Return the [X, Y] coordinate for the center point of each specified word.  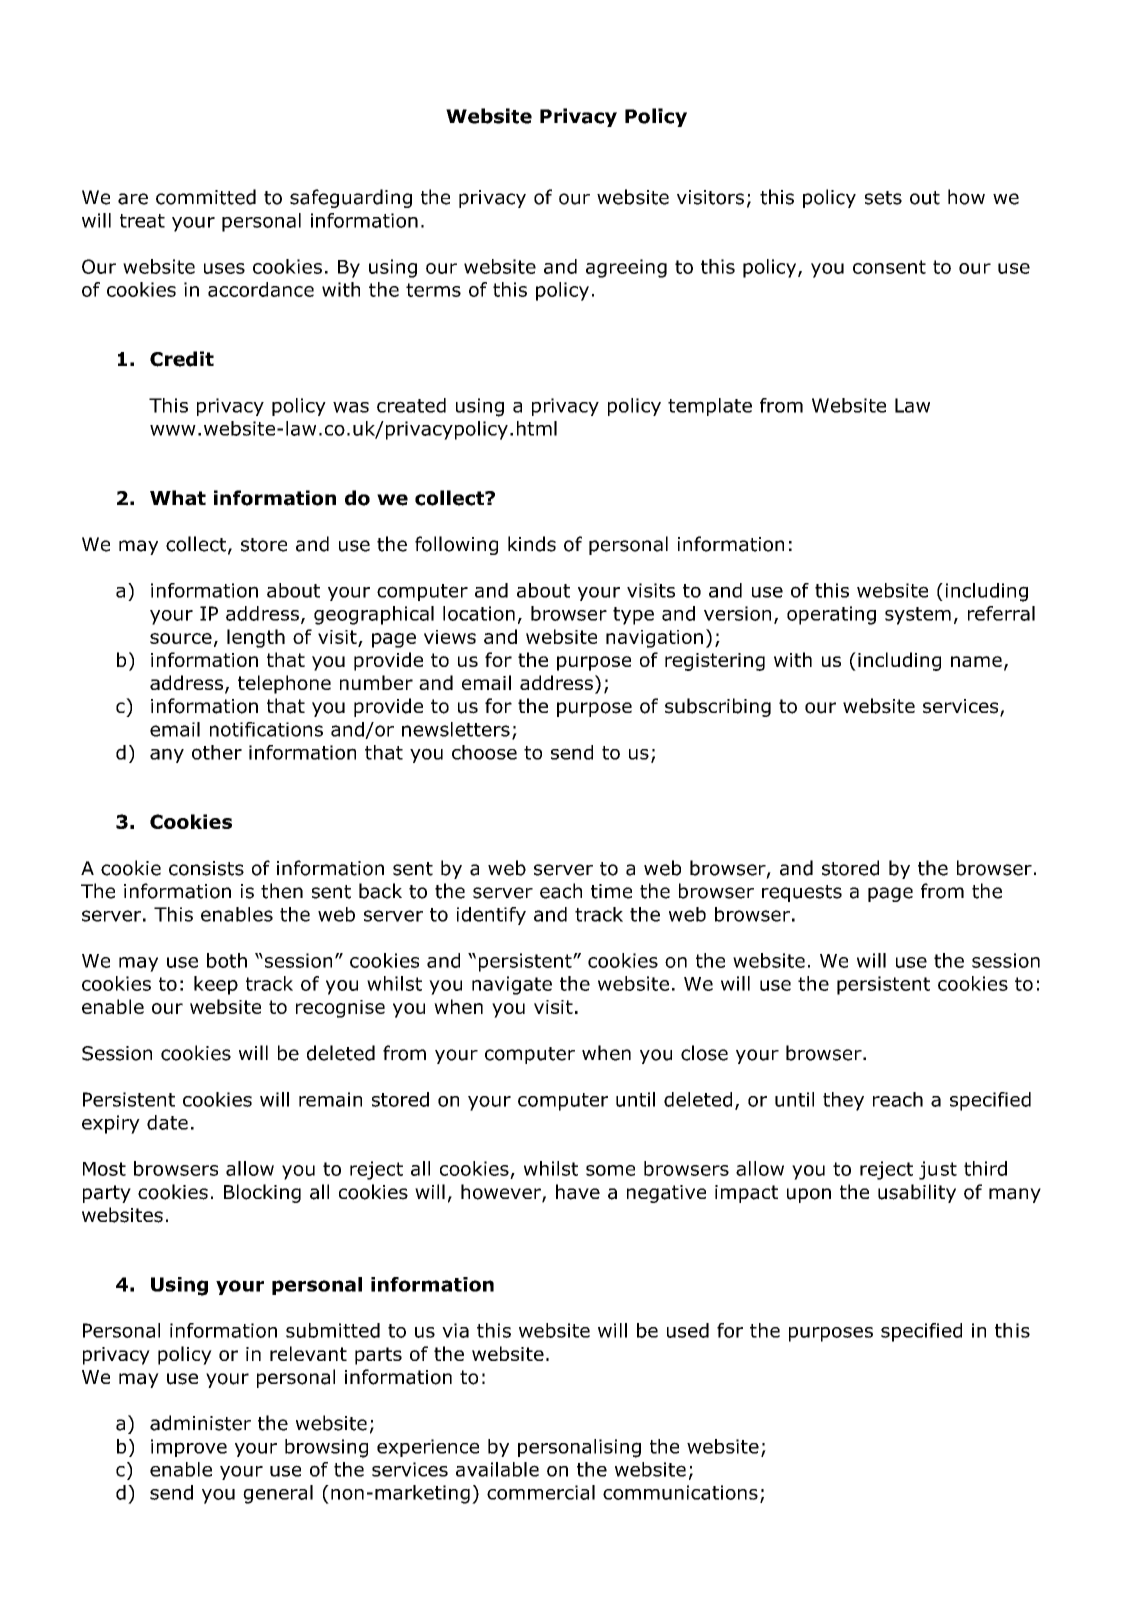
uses [224, 268]
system [918, 616]
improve [189, 1448]
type [633, 616]
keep [216, 985]
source [181, 638]
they [843, 1101]
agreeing [626, 268]
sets [883, 198]
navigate [512, 985]
